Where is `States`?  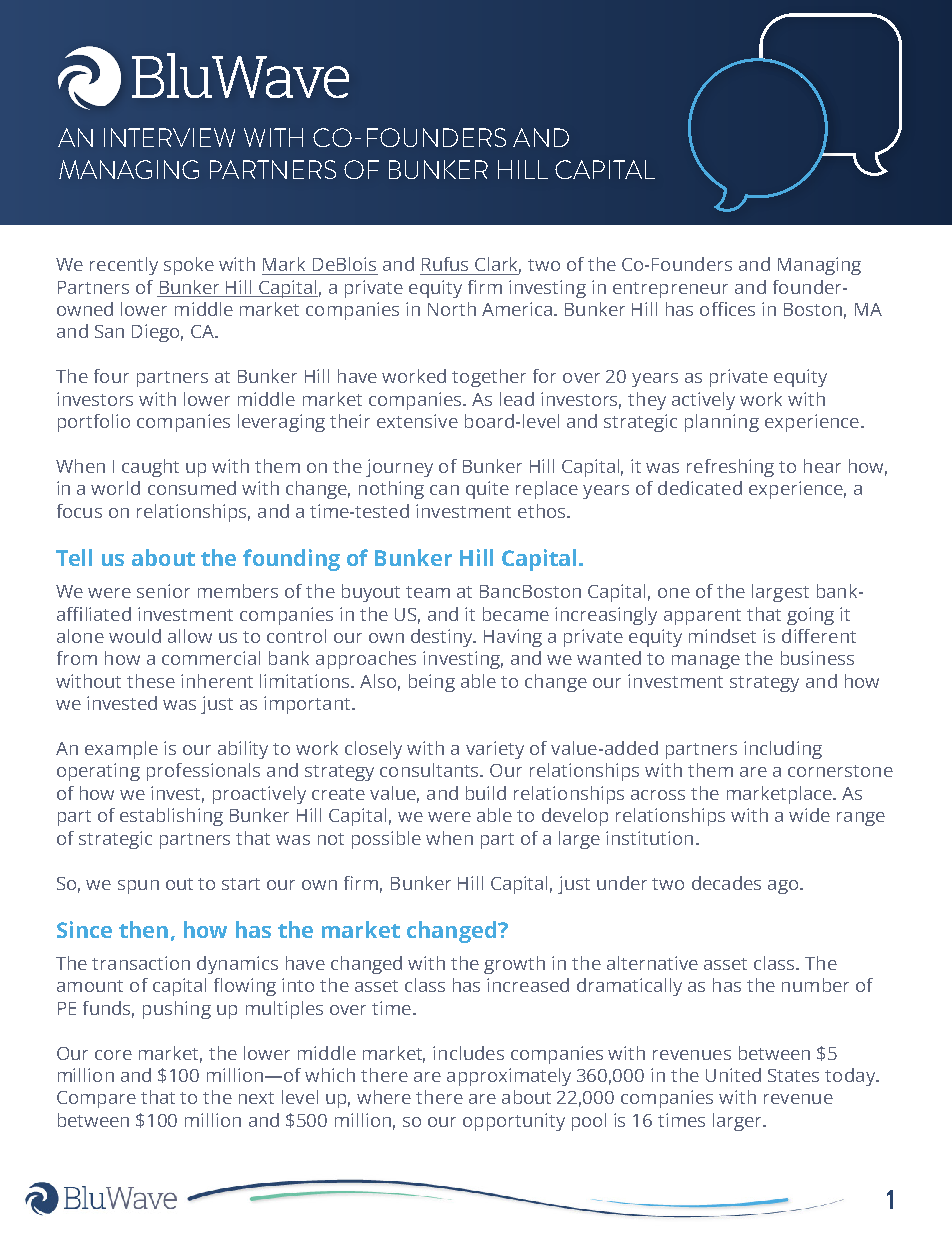
States is located at coordinates (793, 1075).
